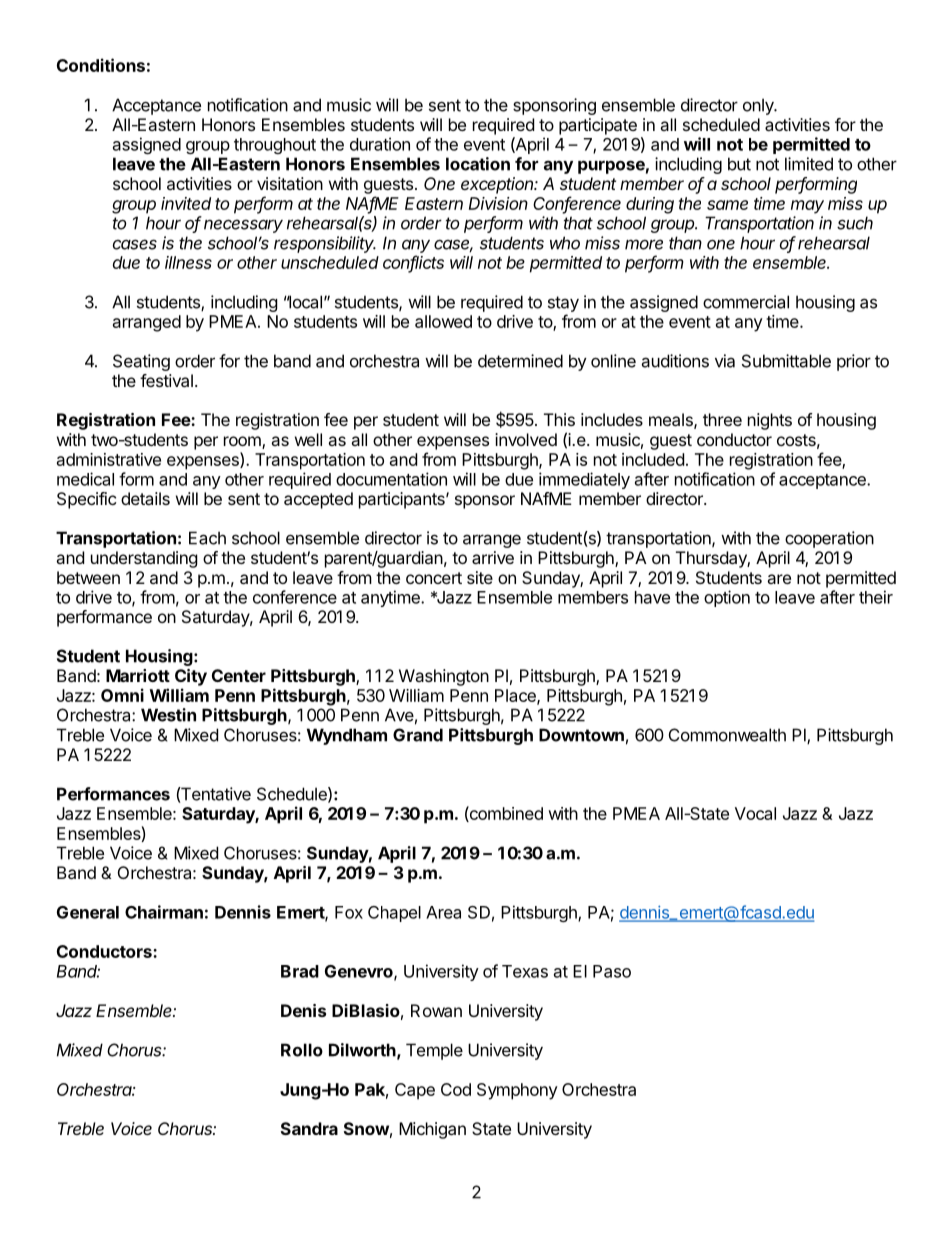  Describe the element at coordinates (164, 912) in the image. I see `Chairman` at that location.
